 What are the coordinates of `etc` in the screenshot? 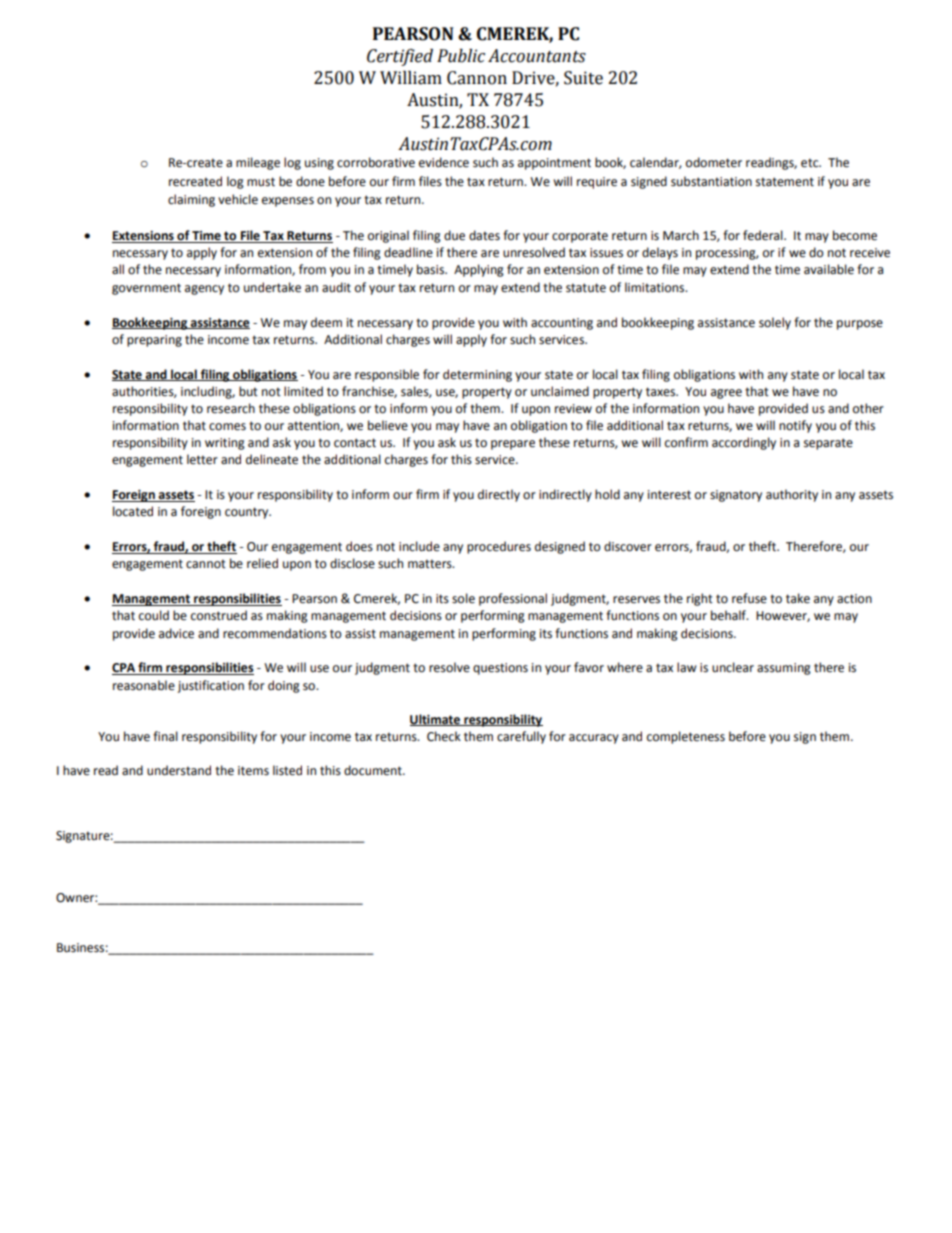 It's located at (811, 163).
